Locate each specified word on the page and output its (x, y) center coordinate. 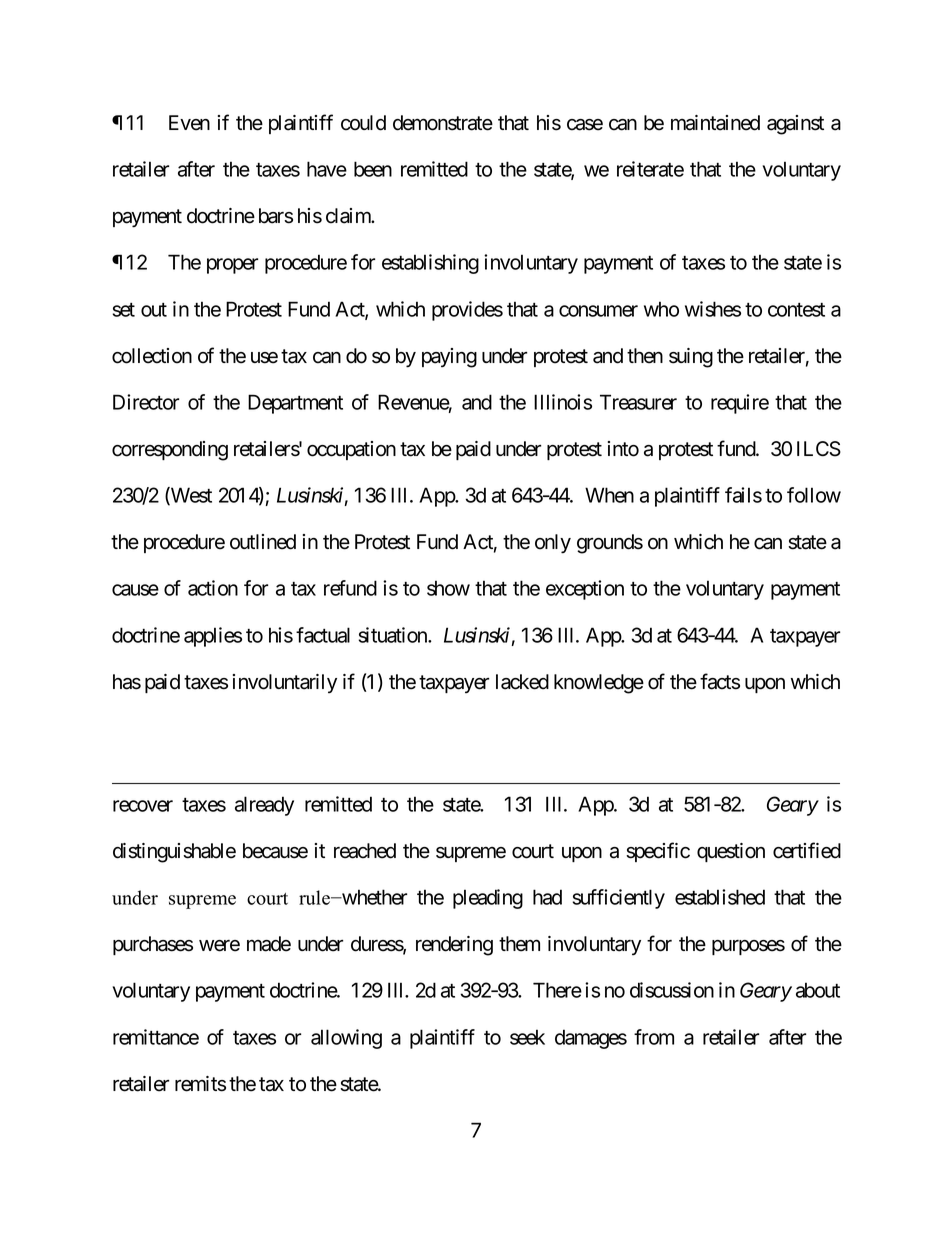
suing (691, 358)
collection (152, 356)
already (264, 806)
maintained (715, 123)
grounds (610, 544)
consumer (598, 311)
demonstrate (443, 123)
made (269, 944)
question (731, 852)
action (213, 588)
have (327, 169)
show (448, 588)
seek (527, 1037)
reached (365, 851)
